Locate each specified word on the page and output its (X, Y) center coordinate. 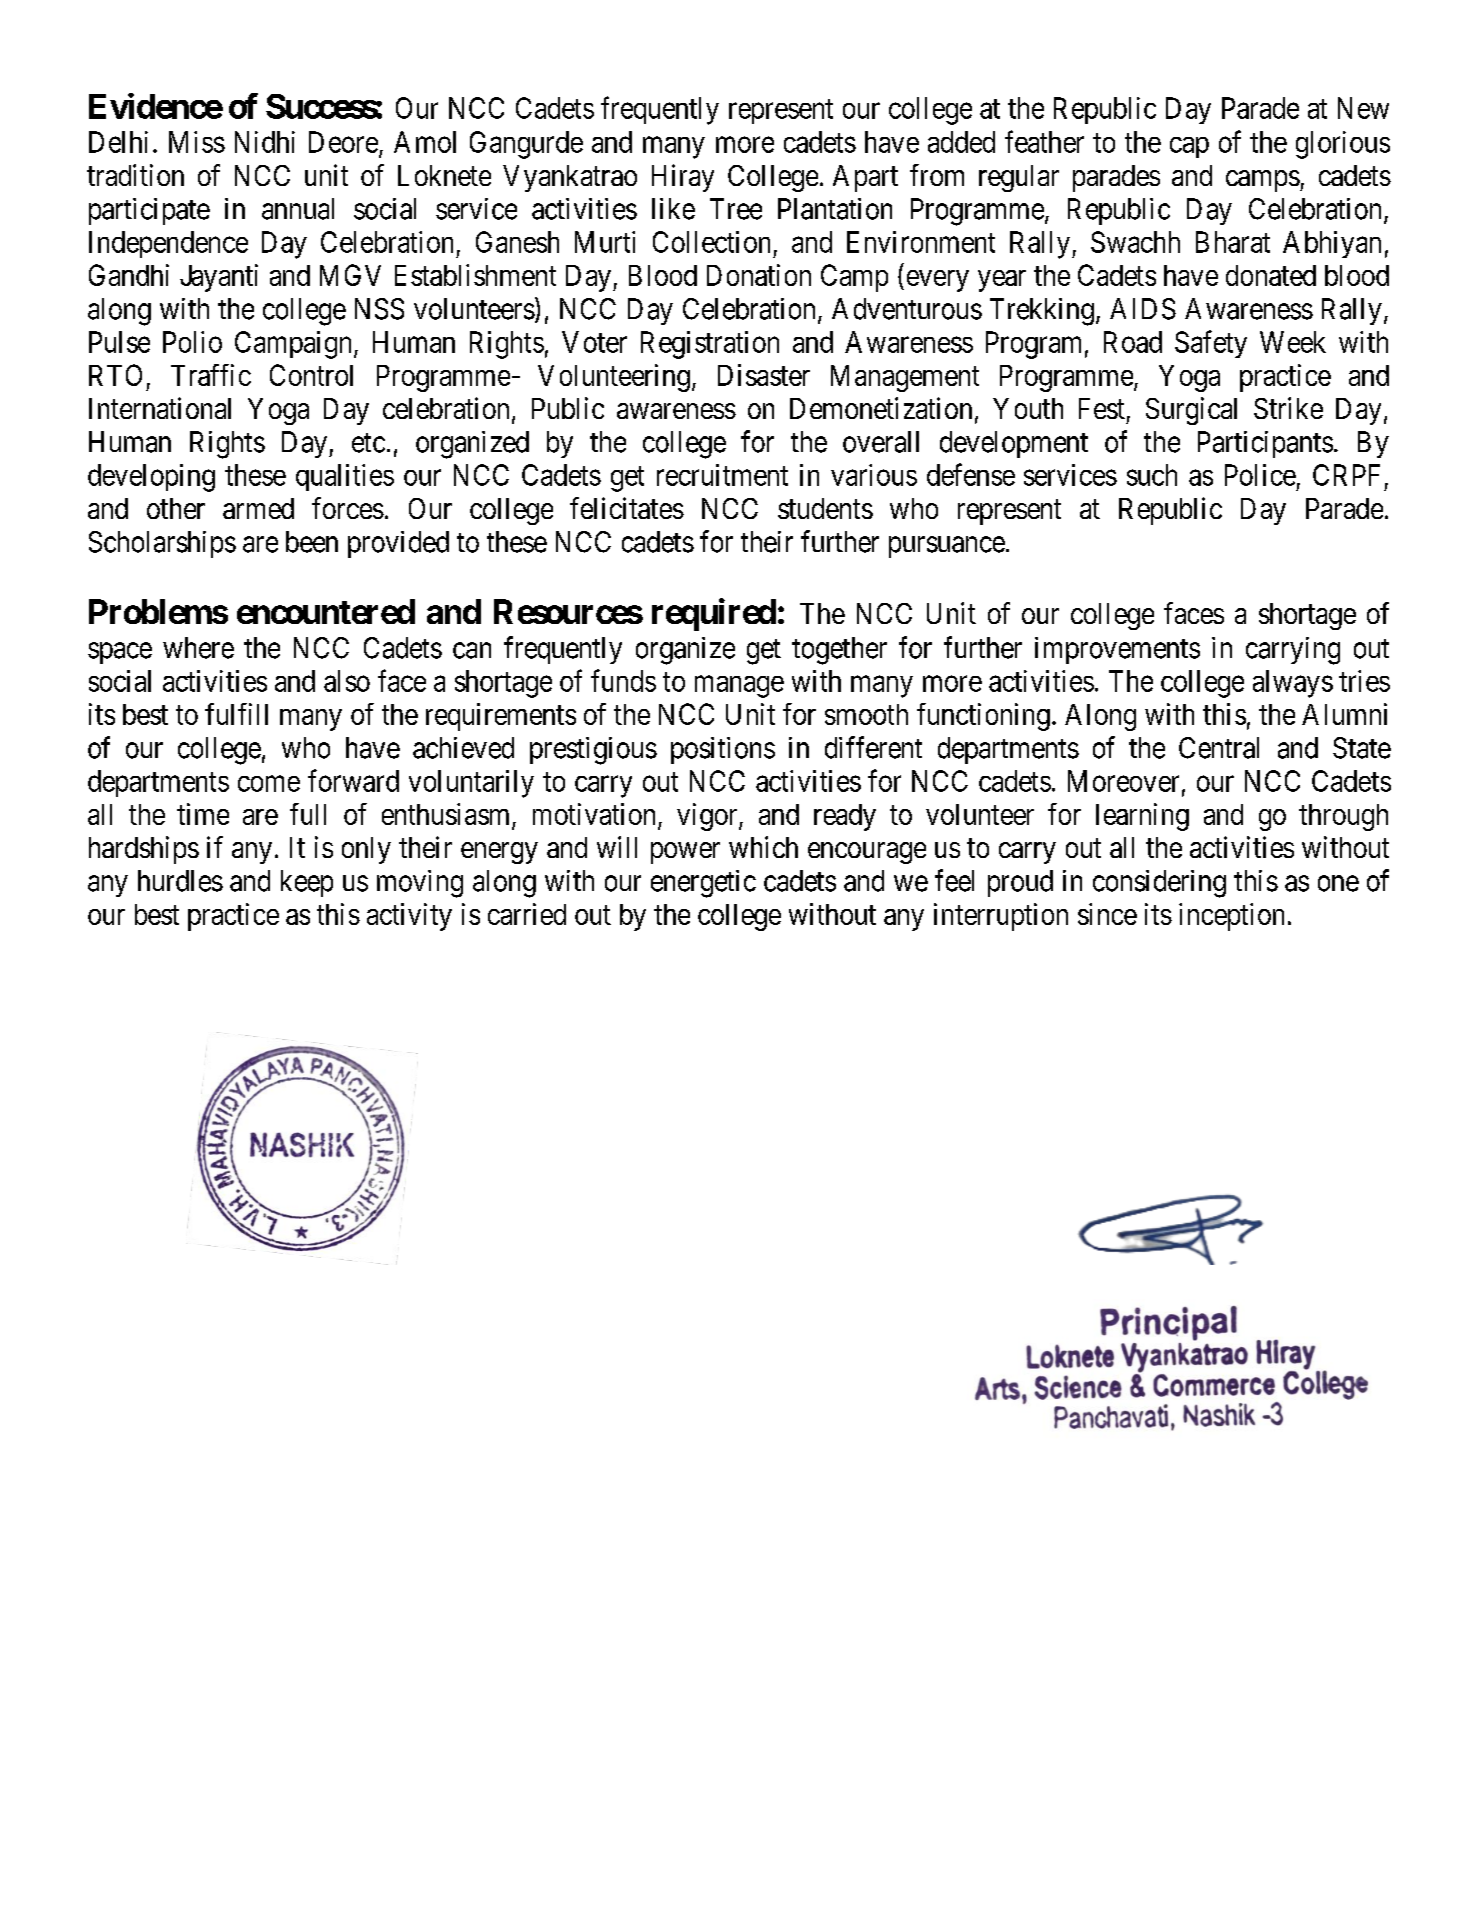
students (825, 508)
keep (307, 883)
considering (1159, 884)
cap (1189, 147)
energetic (703, 884)
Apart (865, 178)
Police (1260, 475)
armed (258, 508)
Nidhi (265, 142)
